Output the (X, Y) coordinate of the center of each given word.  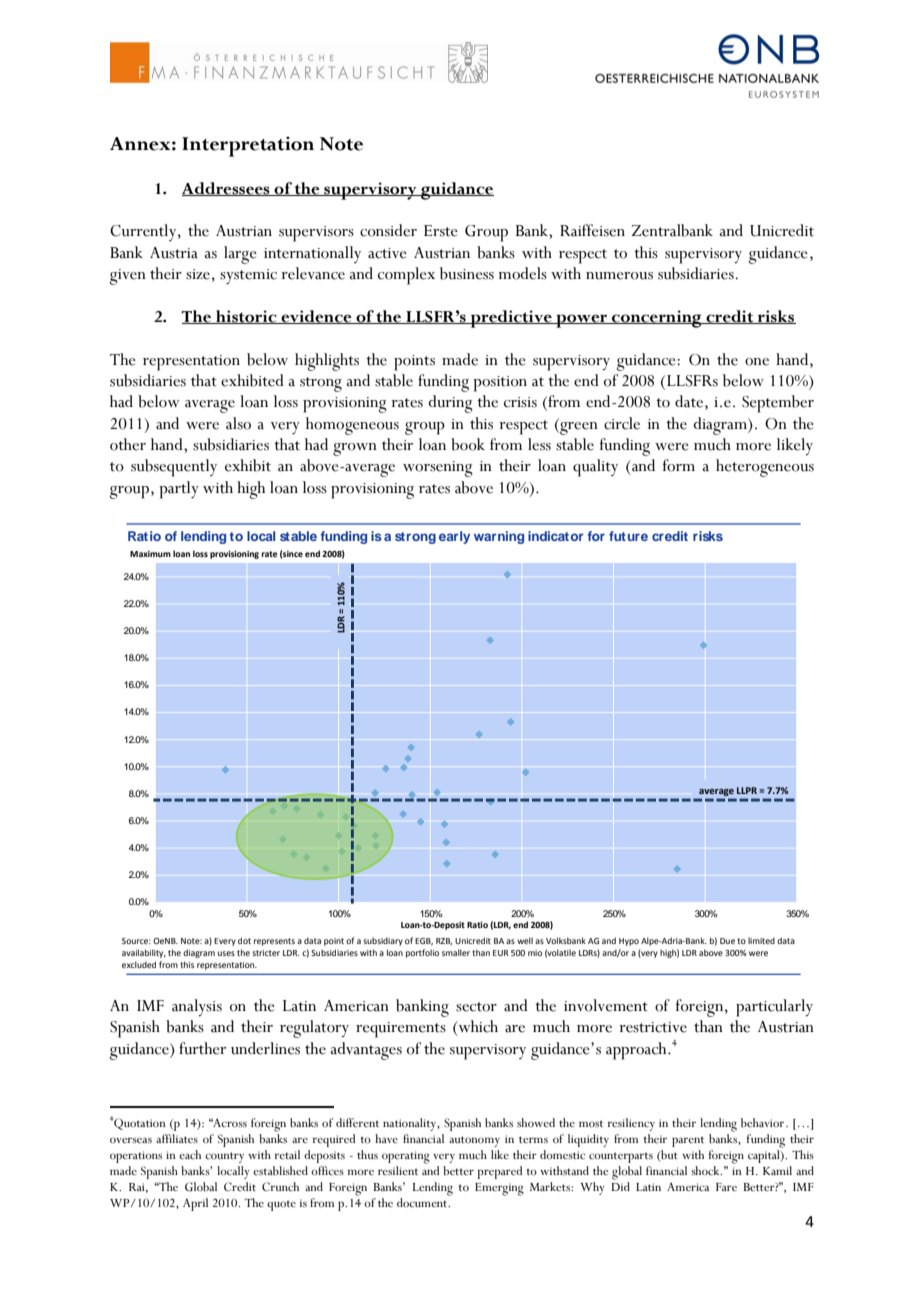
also (238, 423)
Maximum (150, 554)
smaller (456, 952)
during (450, 404)
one (757, 362)
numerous (619, 276)
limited (761, 940)
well (525, 940)
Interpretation (248, 146)
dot (244, 940)
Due (727, 941)
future (628, 536)
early (454, 537)
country (224, 1157)
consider (388, 230)
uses (226, 953)
